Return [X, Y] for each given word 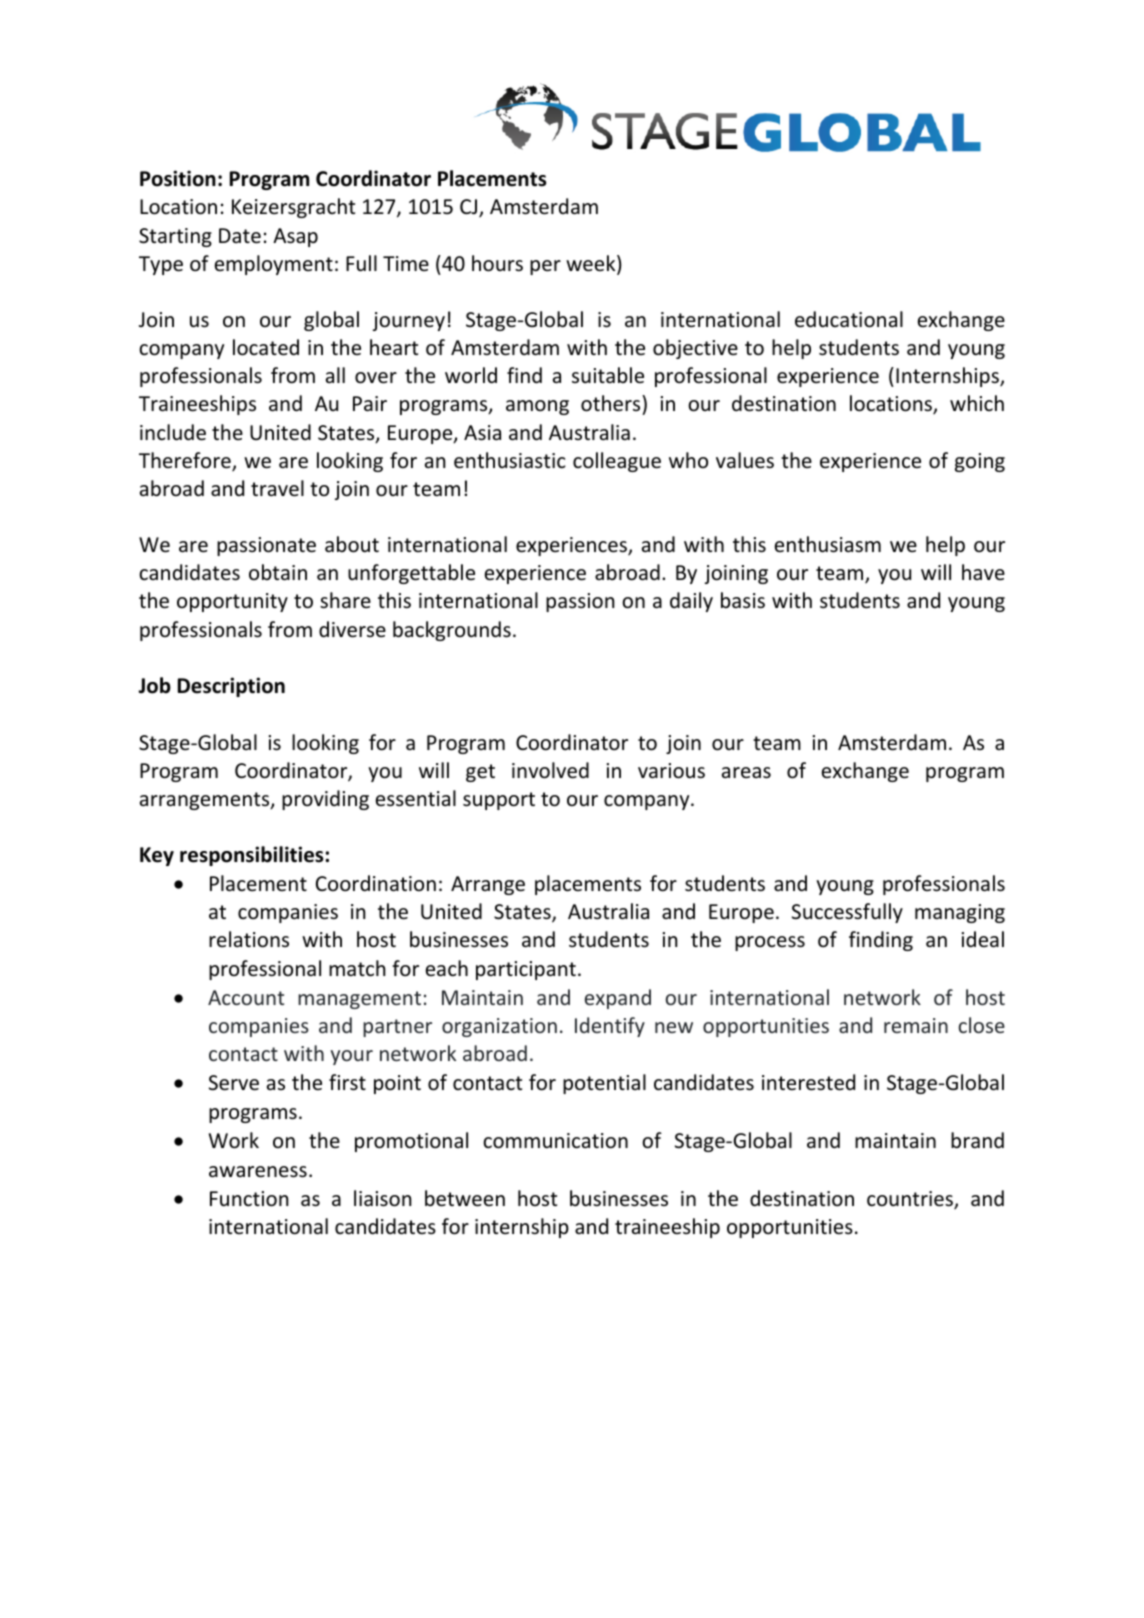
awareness [258, 1172]
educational [849, 319]
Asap [295, 237]
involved [550, 770]
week [592, 264]
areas [746, 773]
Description [231, 687]
